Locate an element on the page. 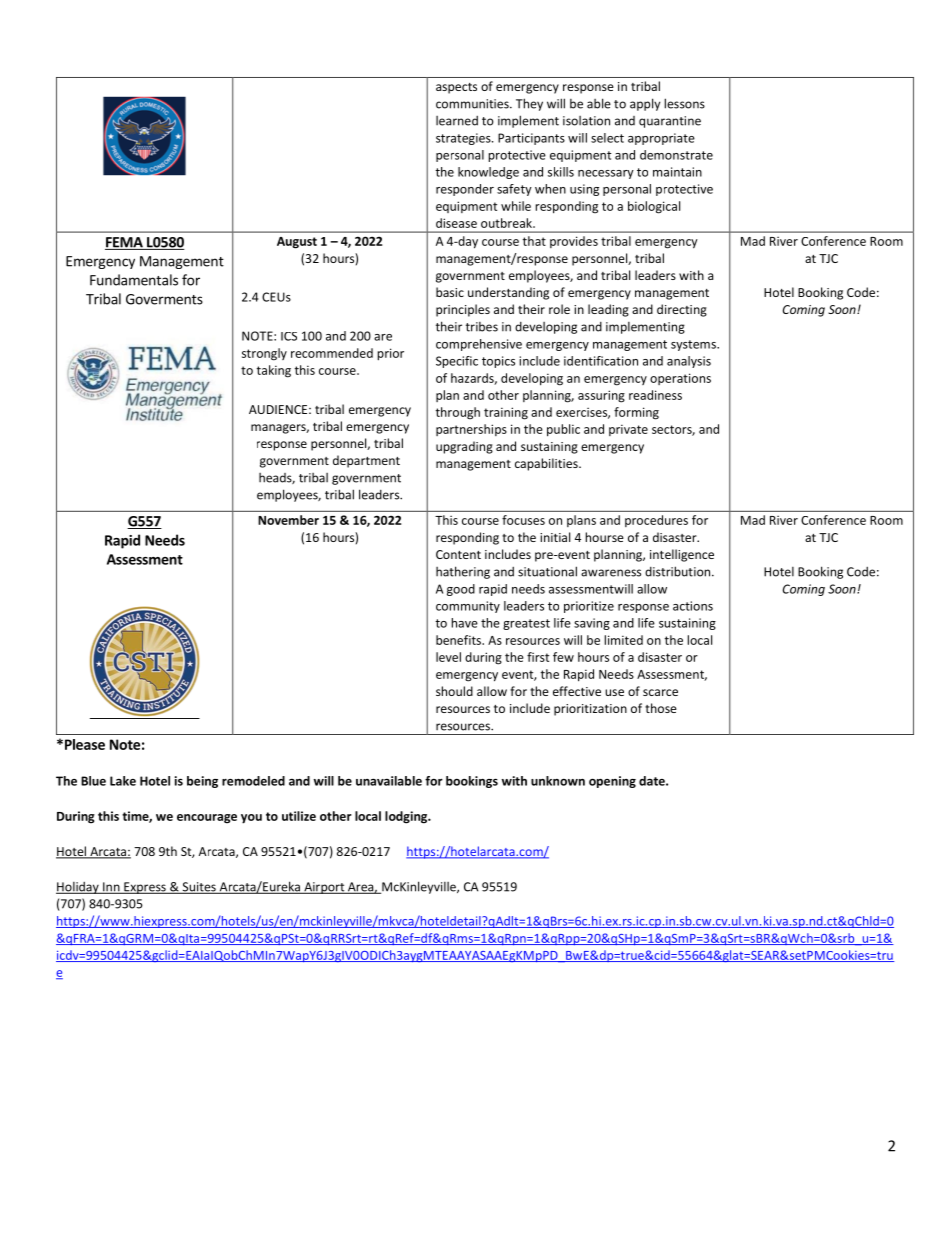 This document has height=1233, width=952. opening is located at coordinates (612, 782).
